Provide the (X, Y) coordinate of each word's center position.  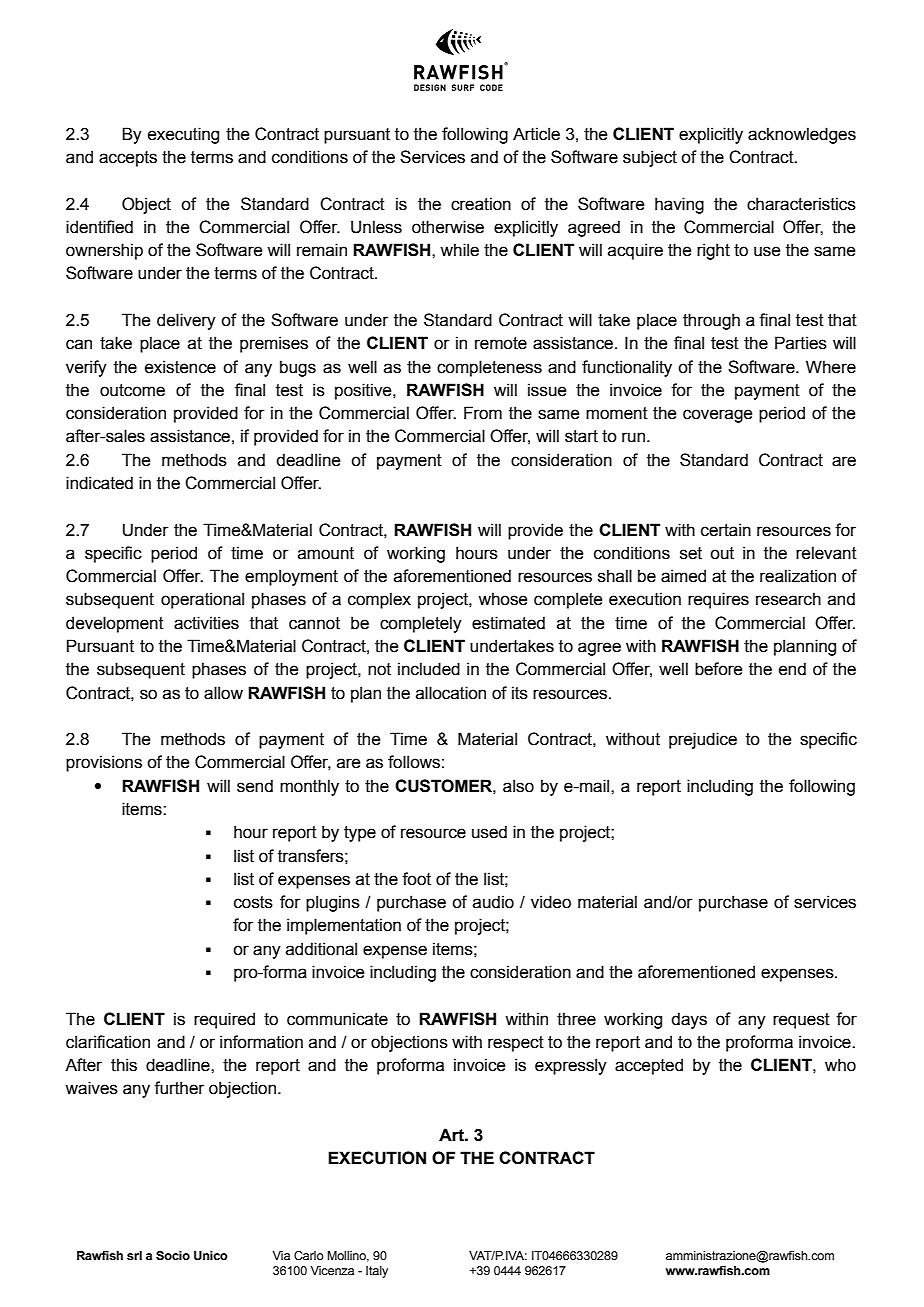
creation (481, 204)
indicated (99, 483)
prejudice (703, 740)
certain (726, 530)
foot (416, 879)
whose (502, 599)
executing (183, 135)
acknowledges (802, 135)
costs (253, 902)
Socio (173, 1255)
